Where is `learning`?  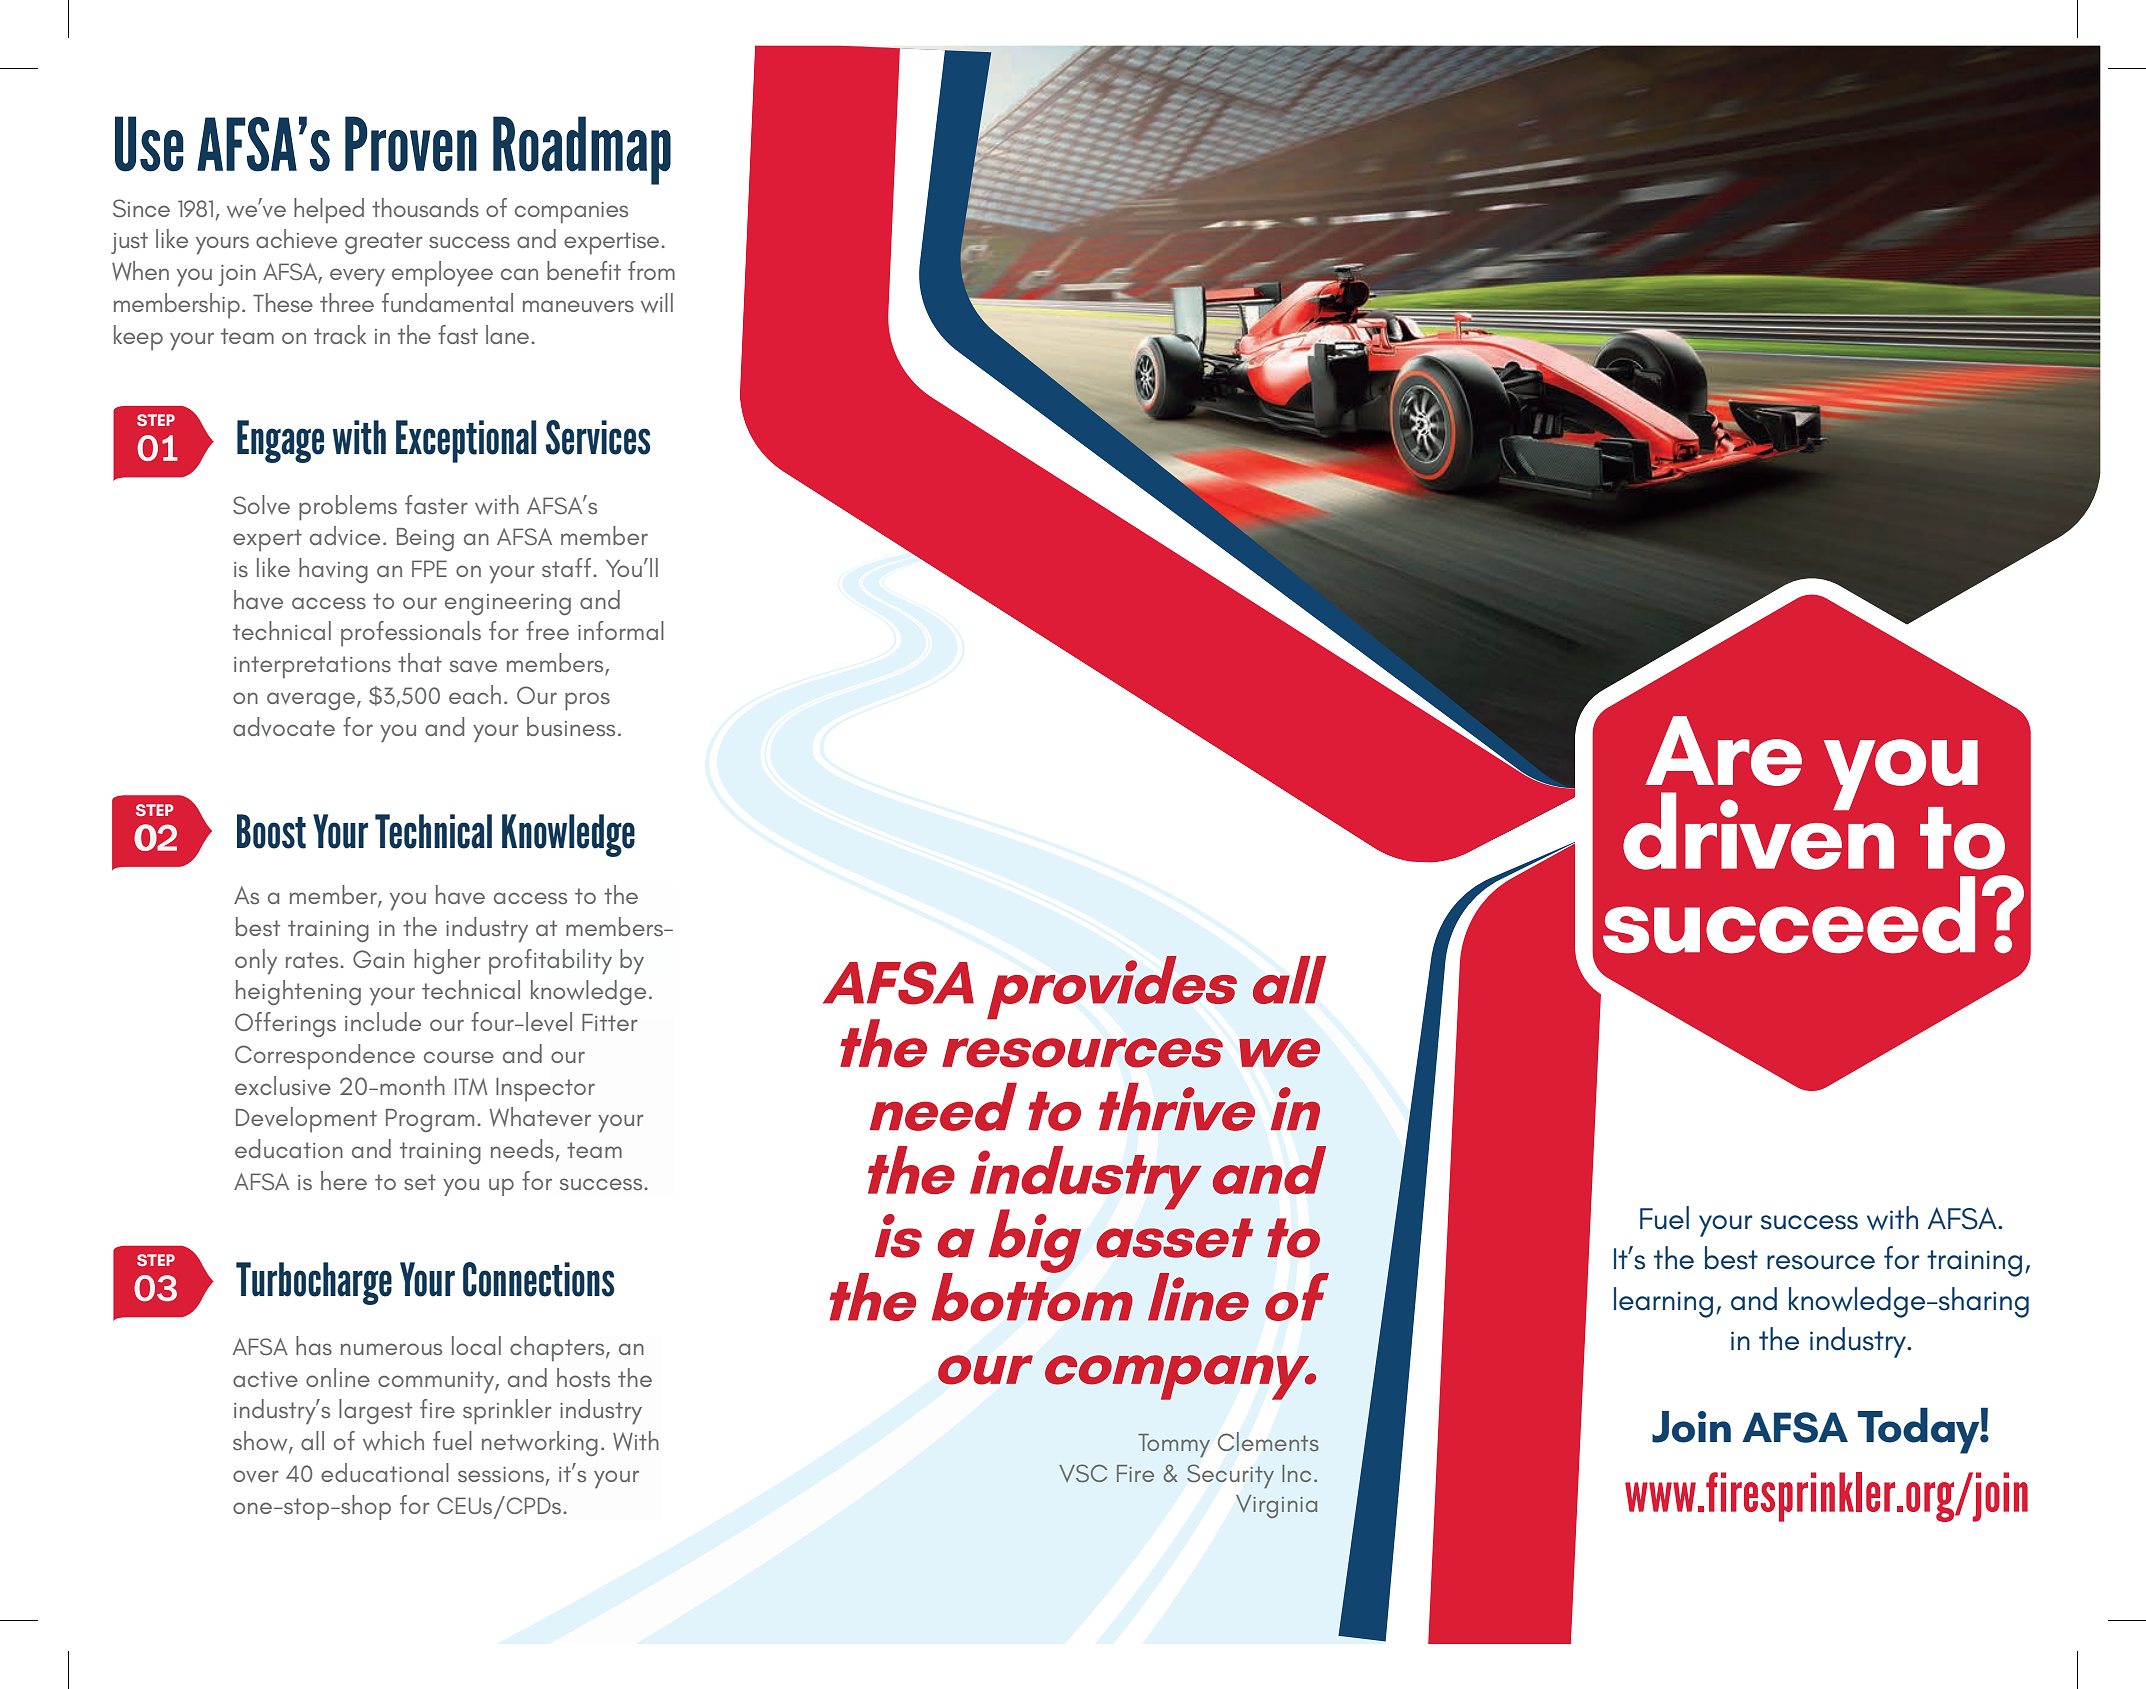 learning is located at coordinates (1663, 1302).
